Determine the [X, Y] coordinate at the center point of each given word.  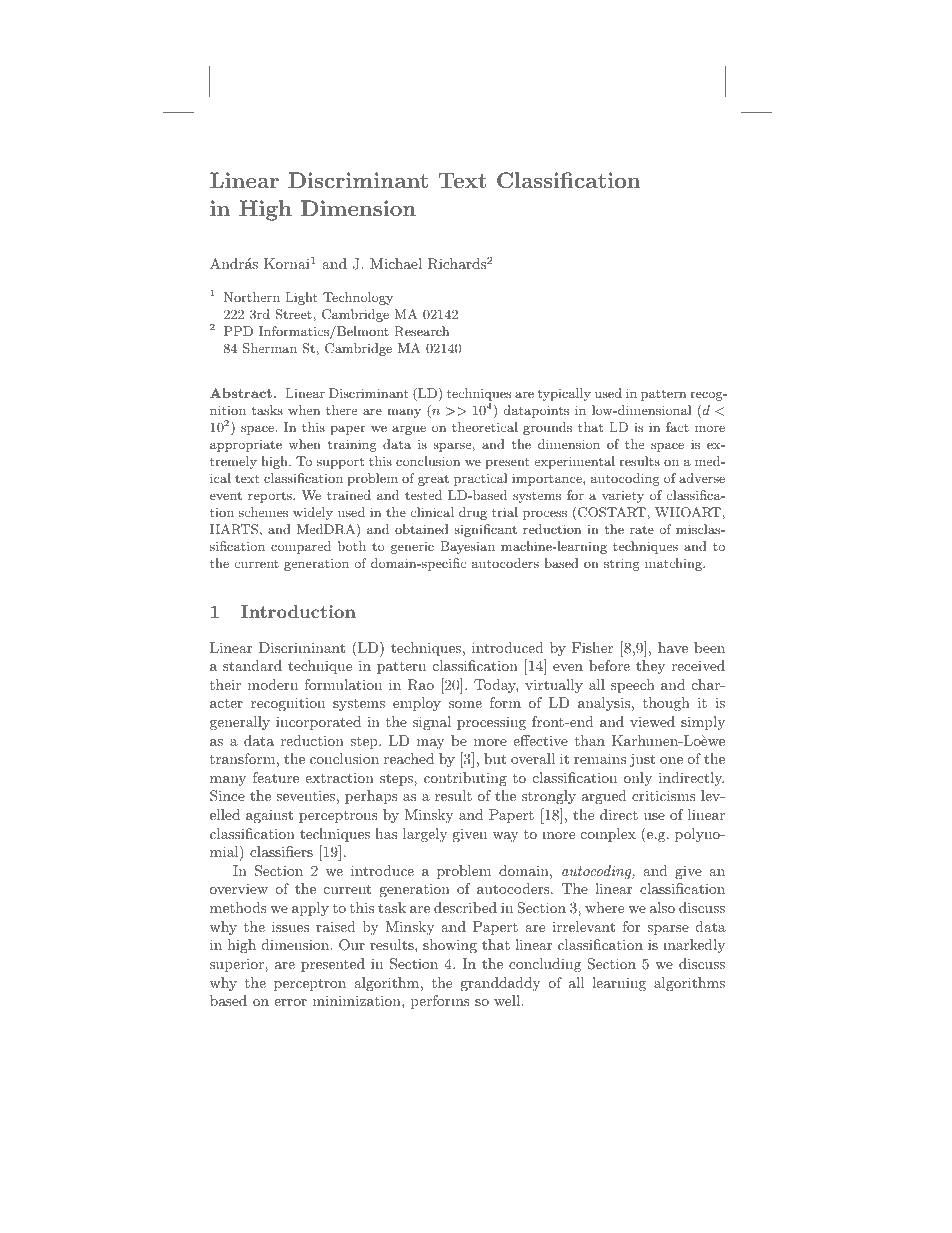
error [290, 1002]
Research [421, 331]
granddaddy [500, 984]
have [673, 647]
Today [496, 686]
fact [677, 427]
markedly [694, 946]
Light [301, 298]
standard [252, 665]
